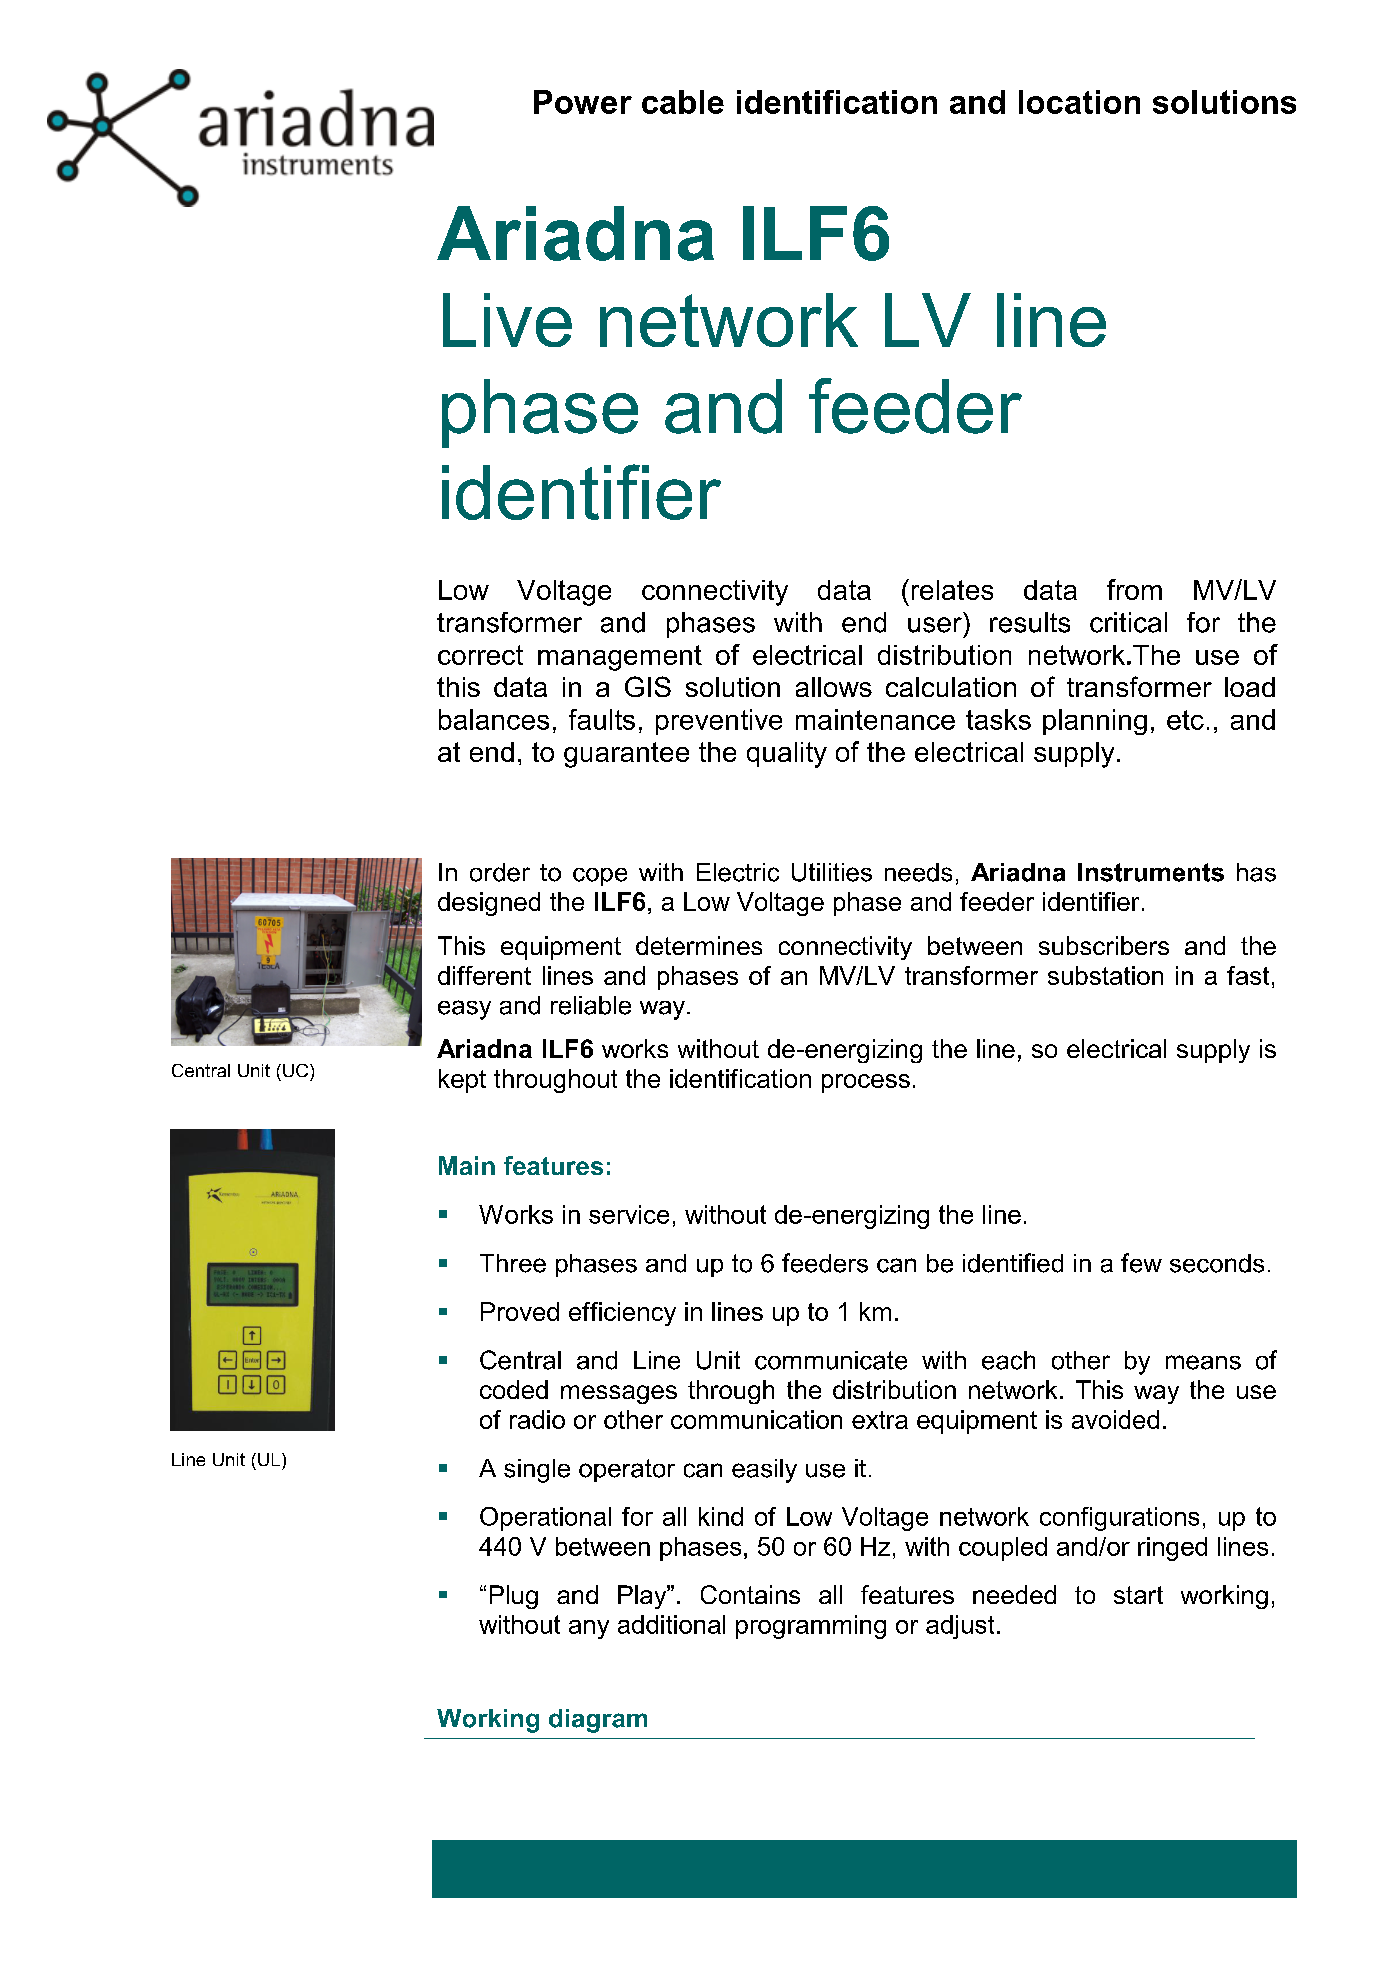  Describe the element at coordinates (602, 719) in the page. I see `faults` at that location.
